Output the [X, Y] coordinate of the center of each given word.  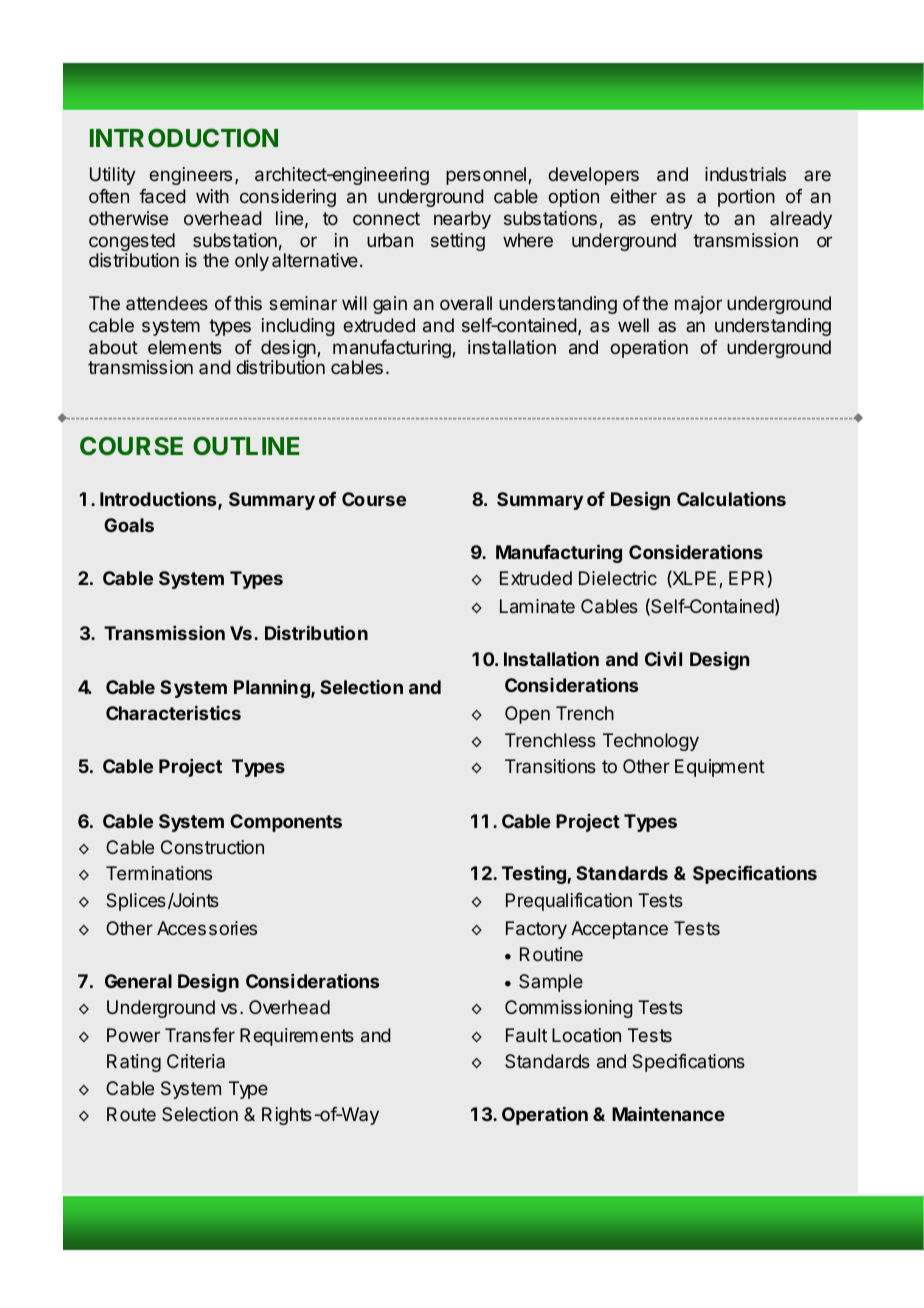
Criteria [196, 1061]
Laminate [537, 606]
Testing [535, 874]
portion [746, 198]
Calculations [731, 499]
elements [185, 347]
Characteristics [173, 713]
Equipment [720, 768]
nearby [462, 220]
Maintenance [668, 1114]
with [212, 196]
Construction [212, 847]
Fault [526, 1035]
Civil [663, 658]
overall [466, 303]
